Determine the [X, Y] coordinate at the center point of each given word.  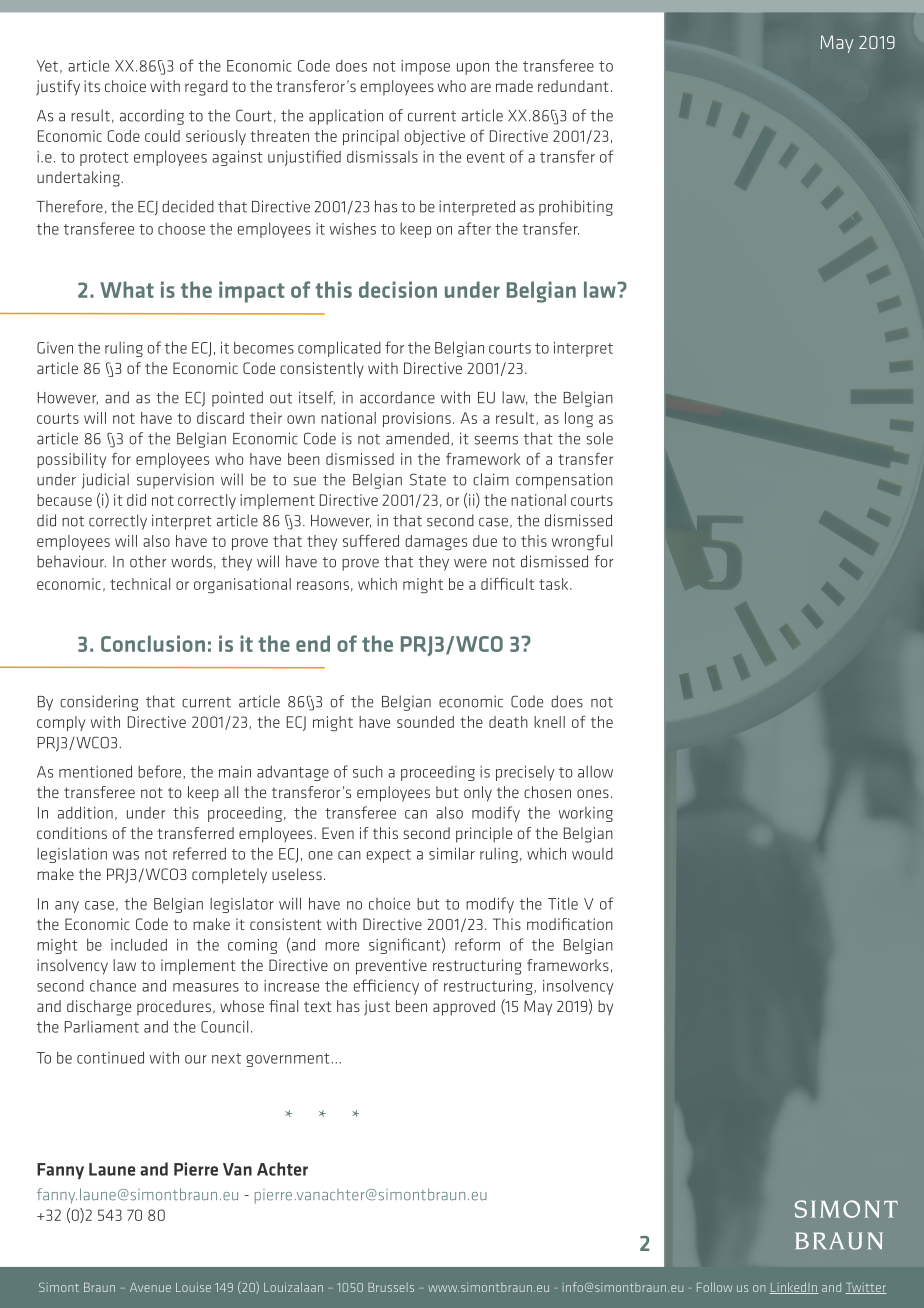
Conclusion [153, 643]
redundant [573, 86]
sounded [425, 722]
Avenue [150, 1287]
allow [595, 772]
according [152, 117]
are [481, 87]
